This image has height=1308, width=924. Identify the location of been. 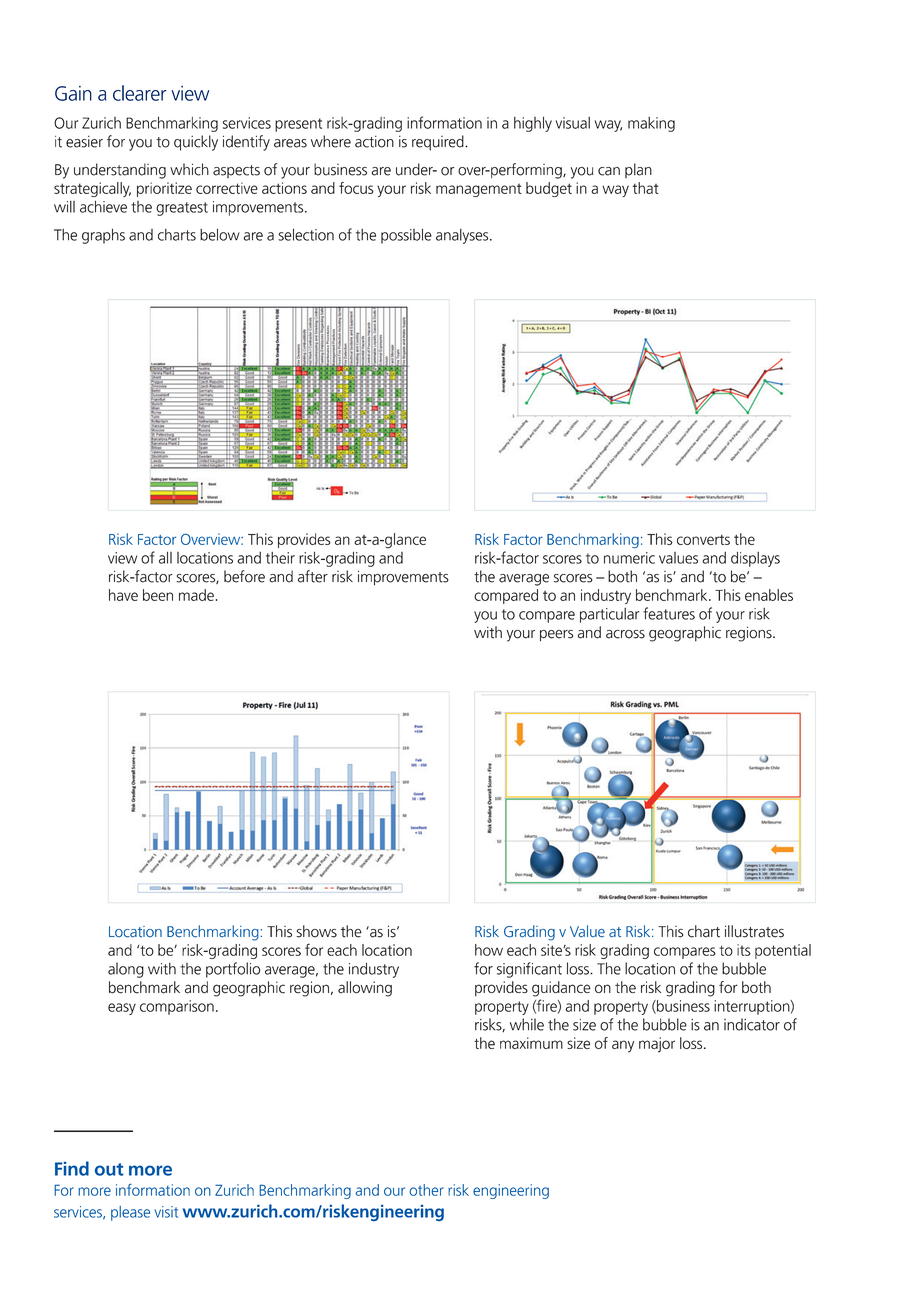
(158, 595).
